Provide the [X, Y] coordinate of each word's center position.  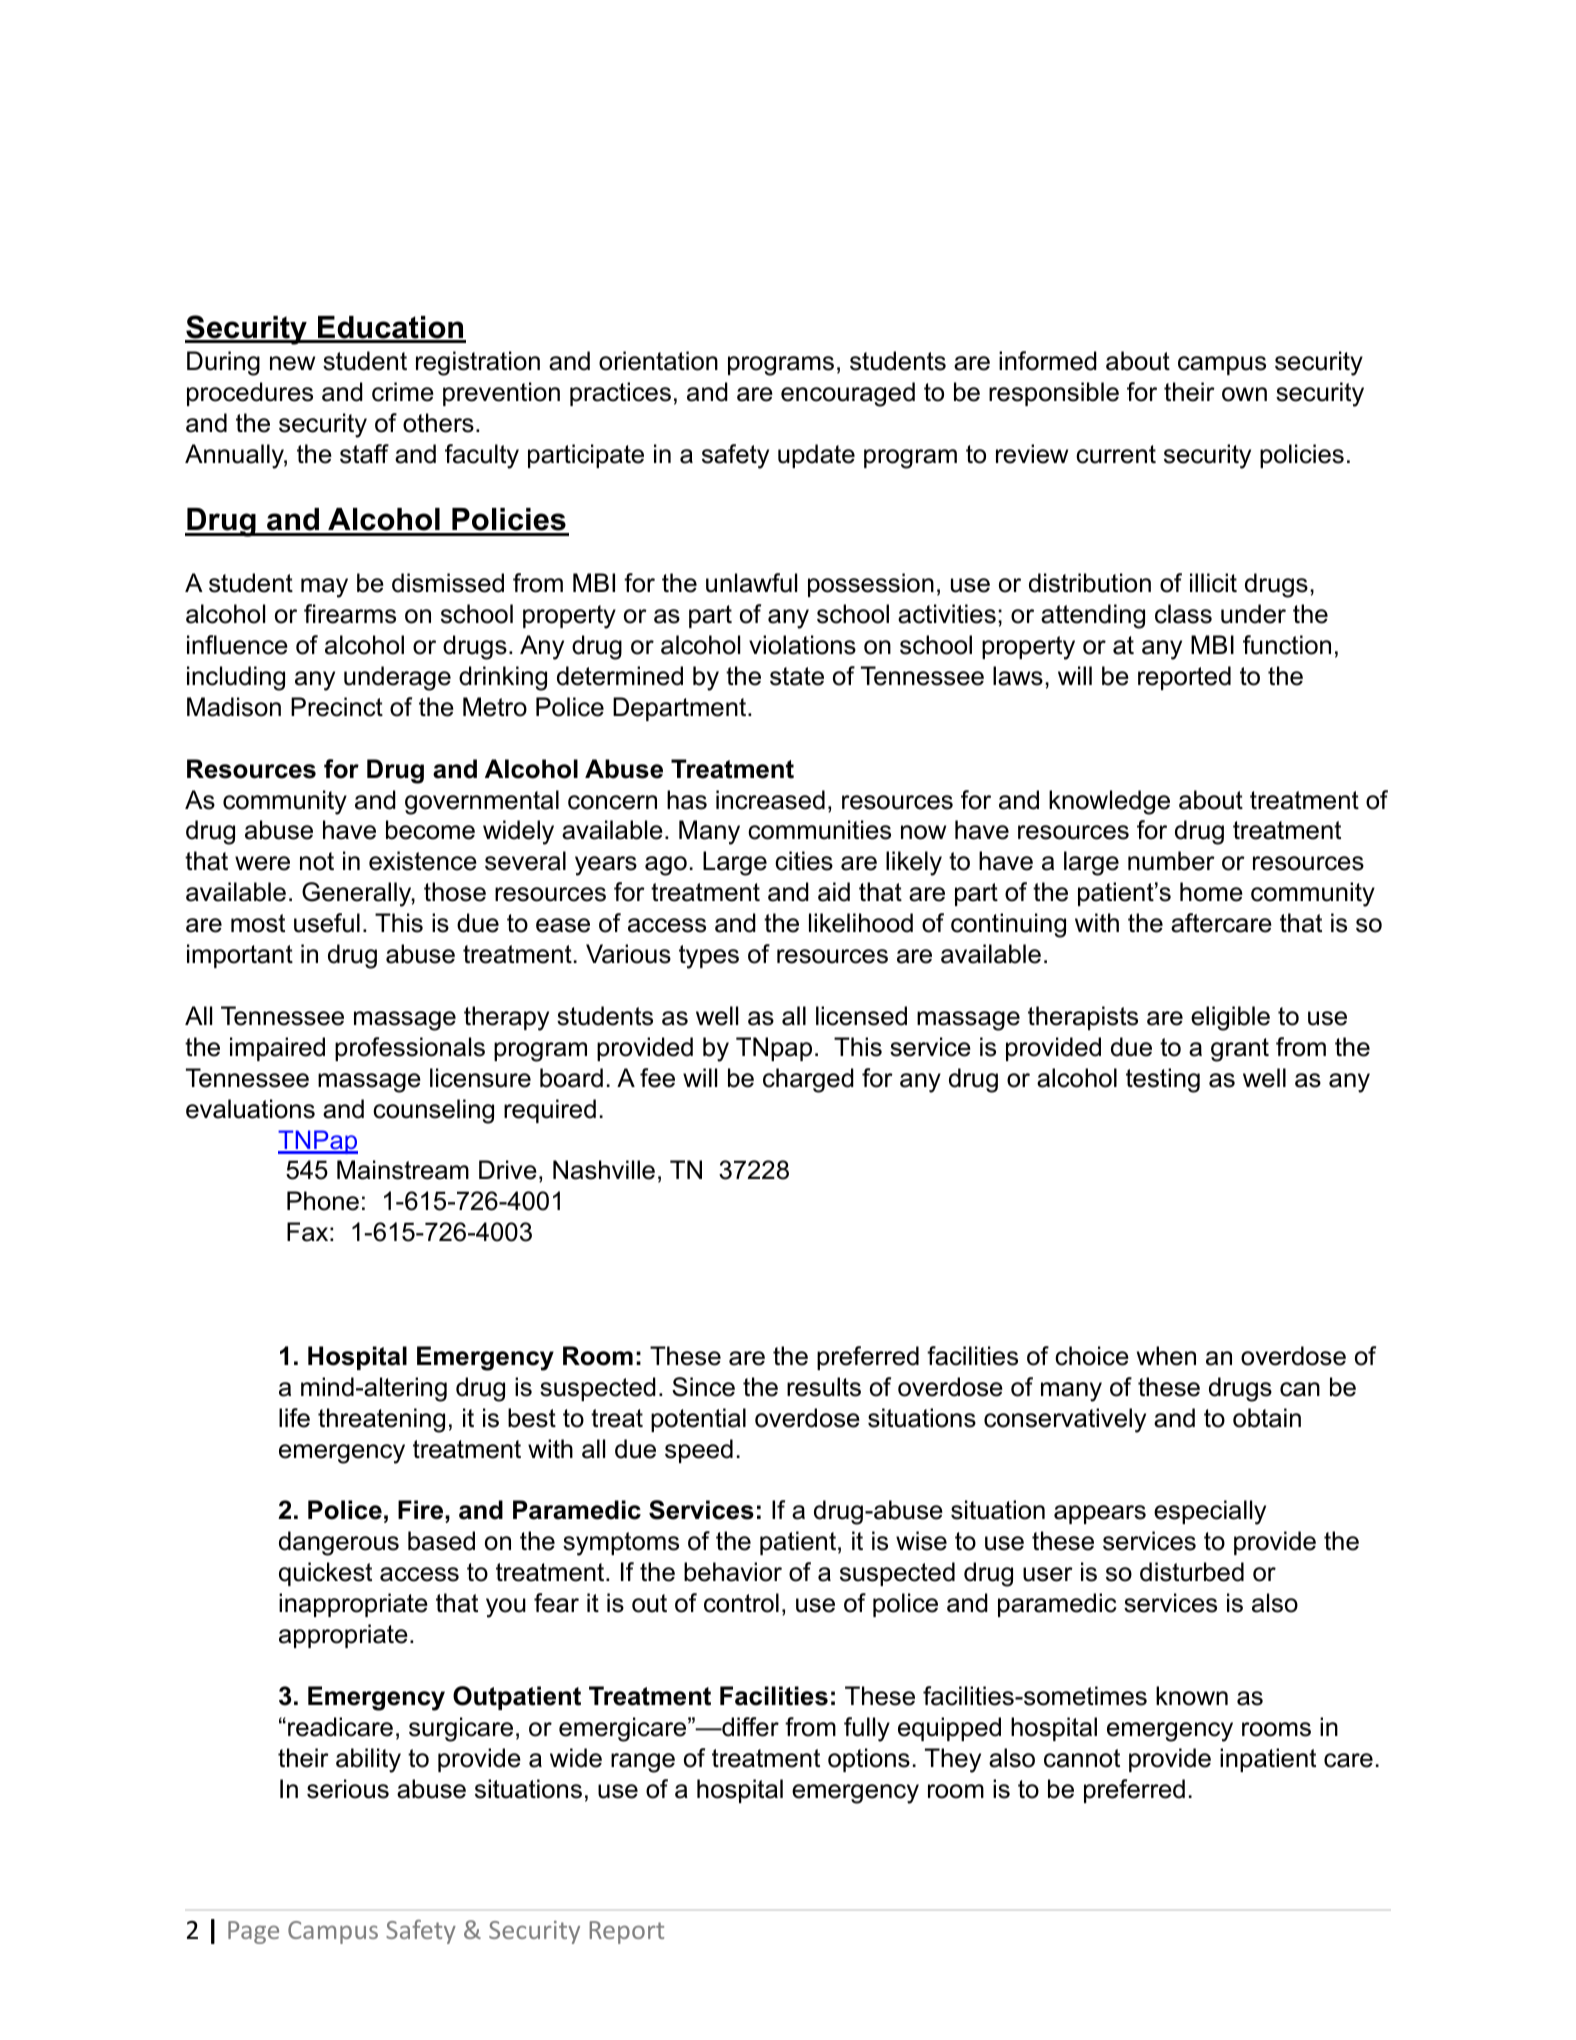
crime [403, 392]
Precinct [337, 707]
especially [1210, 1512]
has [687, 800]
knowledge [1109, 802]
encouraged [848, 394]
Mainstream [403, 1170]
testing [1163, 1080]
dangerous [339, 1543]
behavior [733, 1572]
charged [808, 1080]
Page [253, 1932]
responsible [1054, 394]
